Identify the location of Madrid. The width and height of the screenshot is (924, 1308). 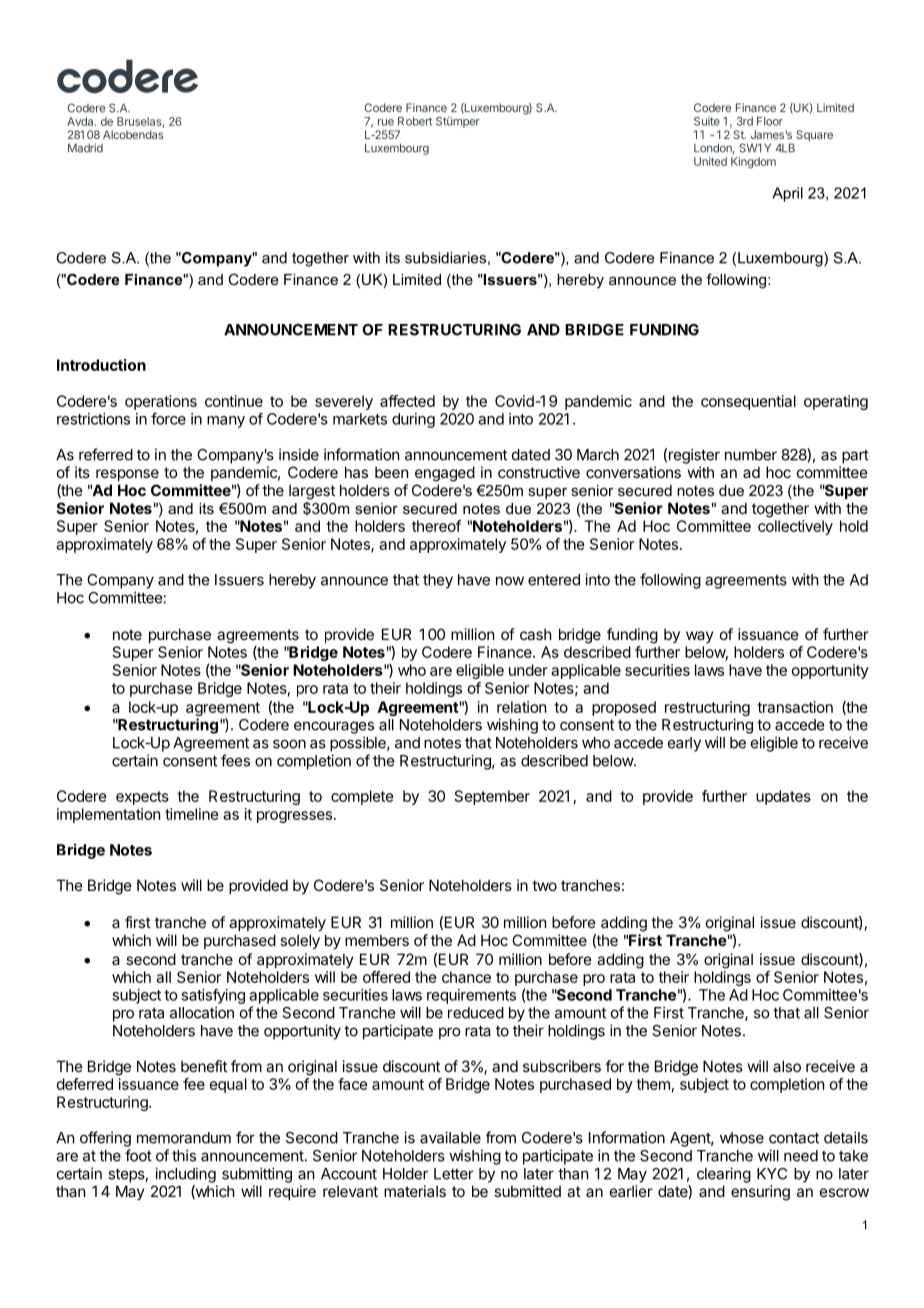
(85, 148).
